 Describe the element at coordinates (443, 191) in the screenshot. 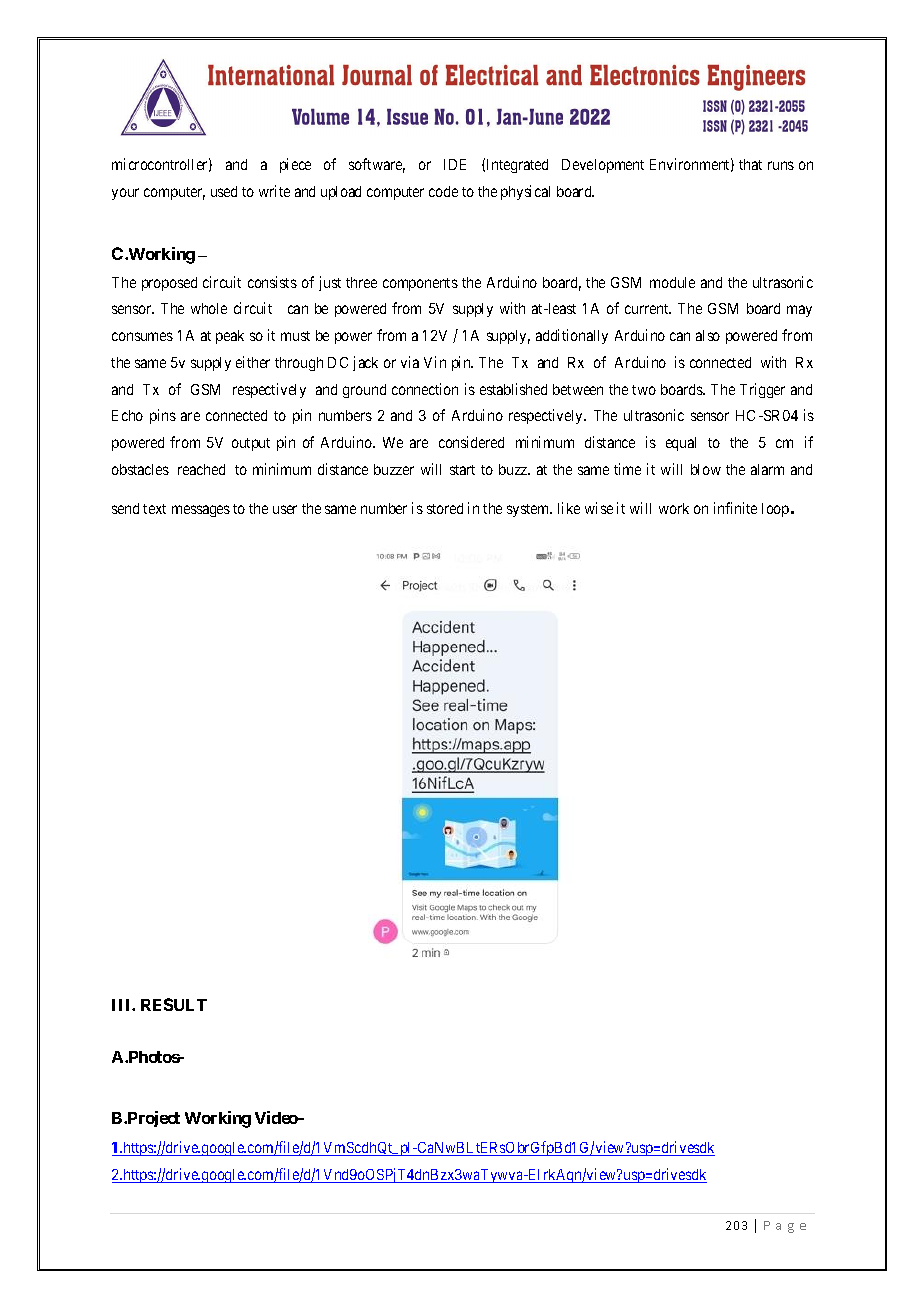

I see `code` at that location.
